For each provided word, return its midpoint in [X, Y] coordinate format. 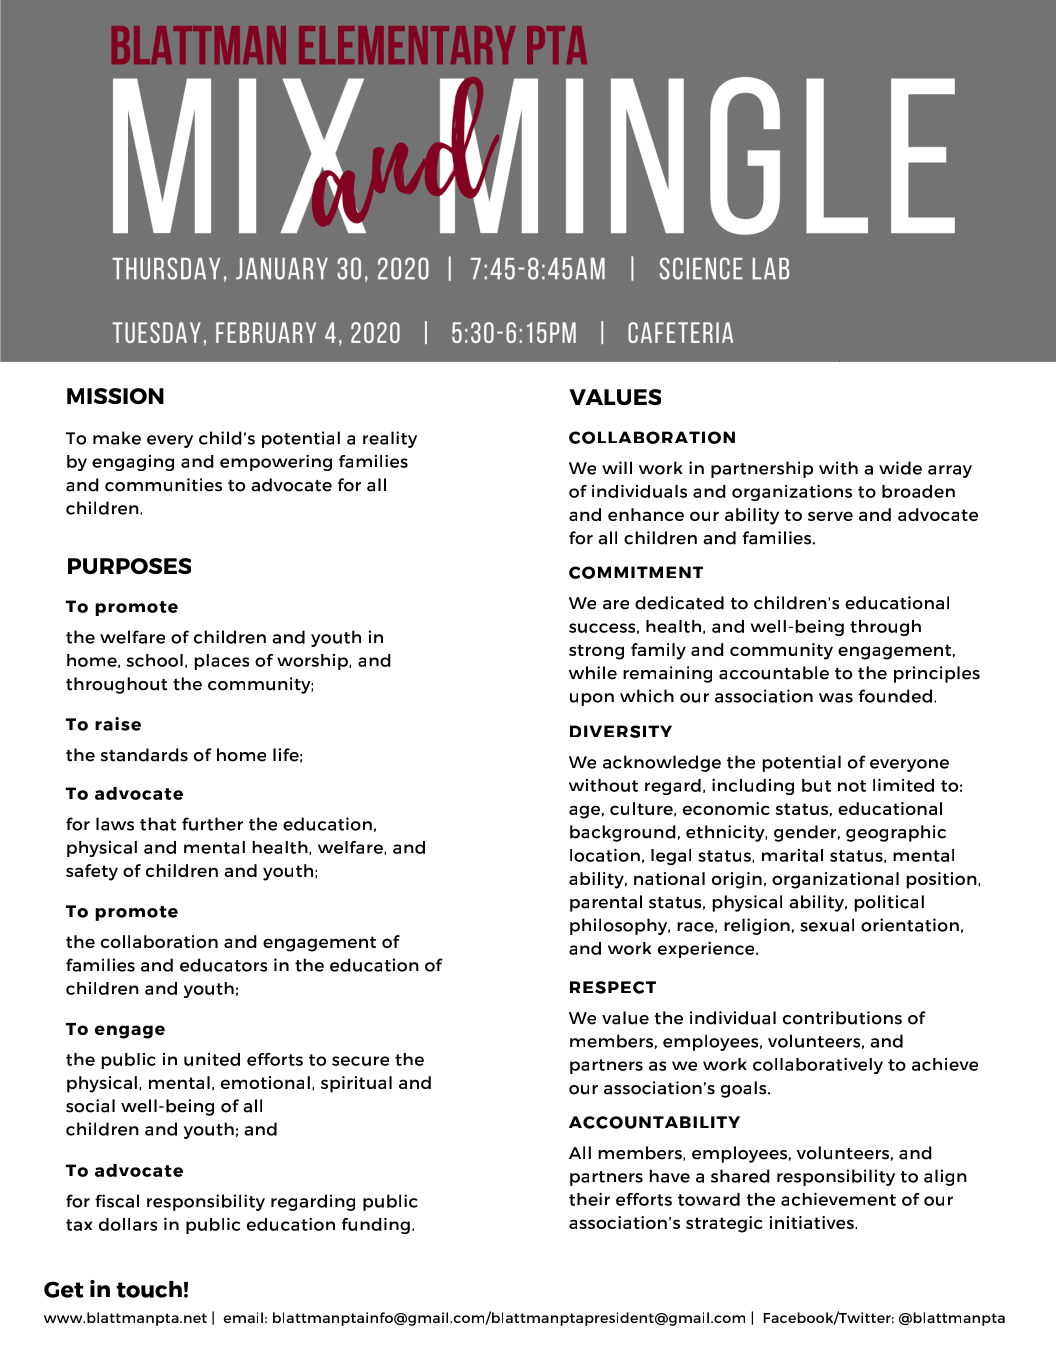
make [117, 438]
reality [390, 439]
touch [149, 1289]
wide [900, 468]
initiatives [813, 1222]
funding [376, 1225]
